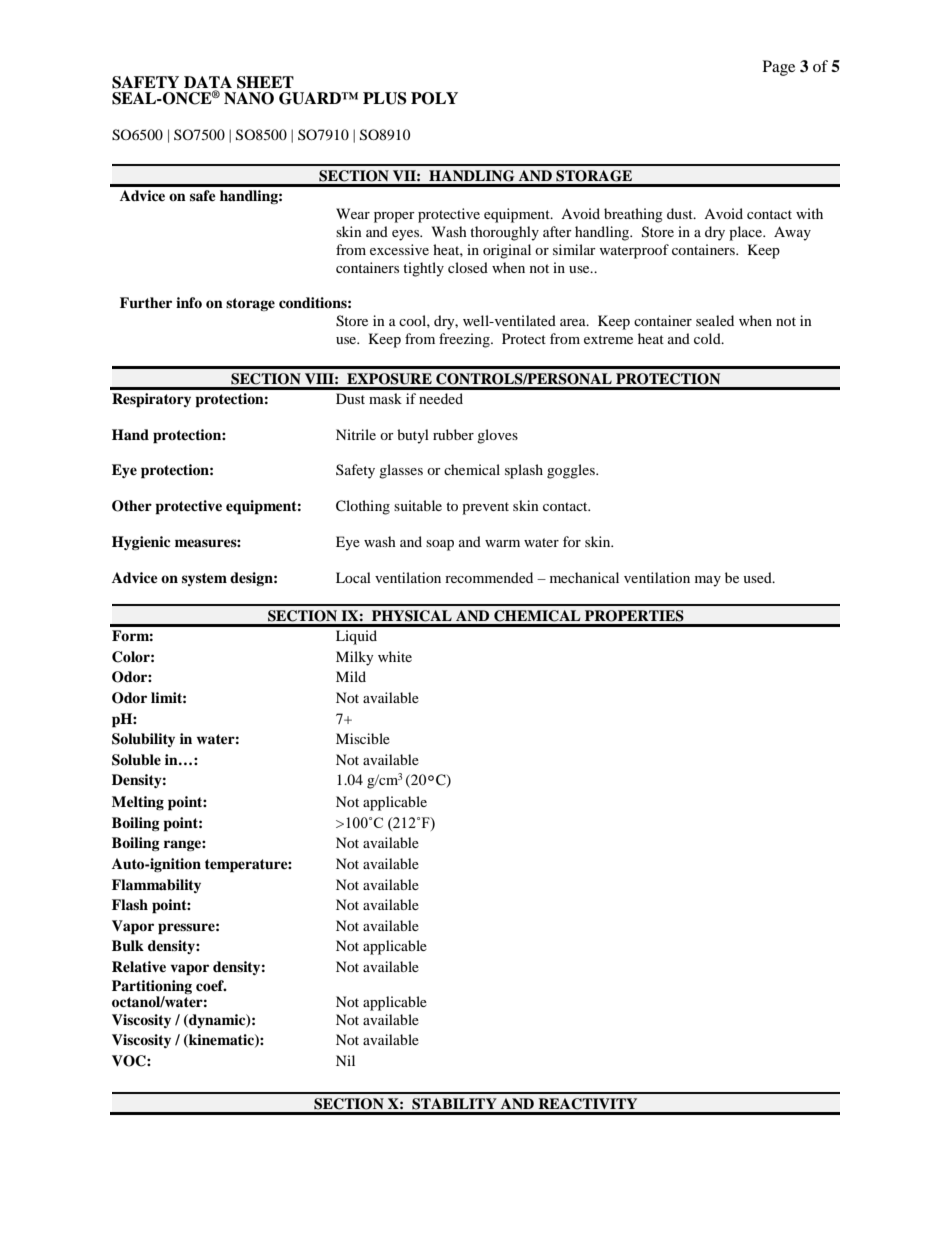 This screenshot has width=952, height=1233. I want to click on cold, so click(708, 338).
